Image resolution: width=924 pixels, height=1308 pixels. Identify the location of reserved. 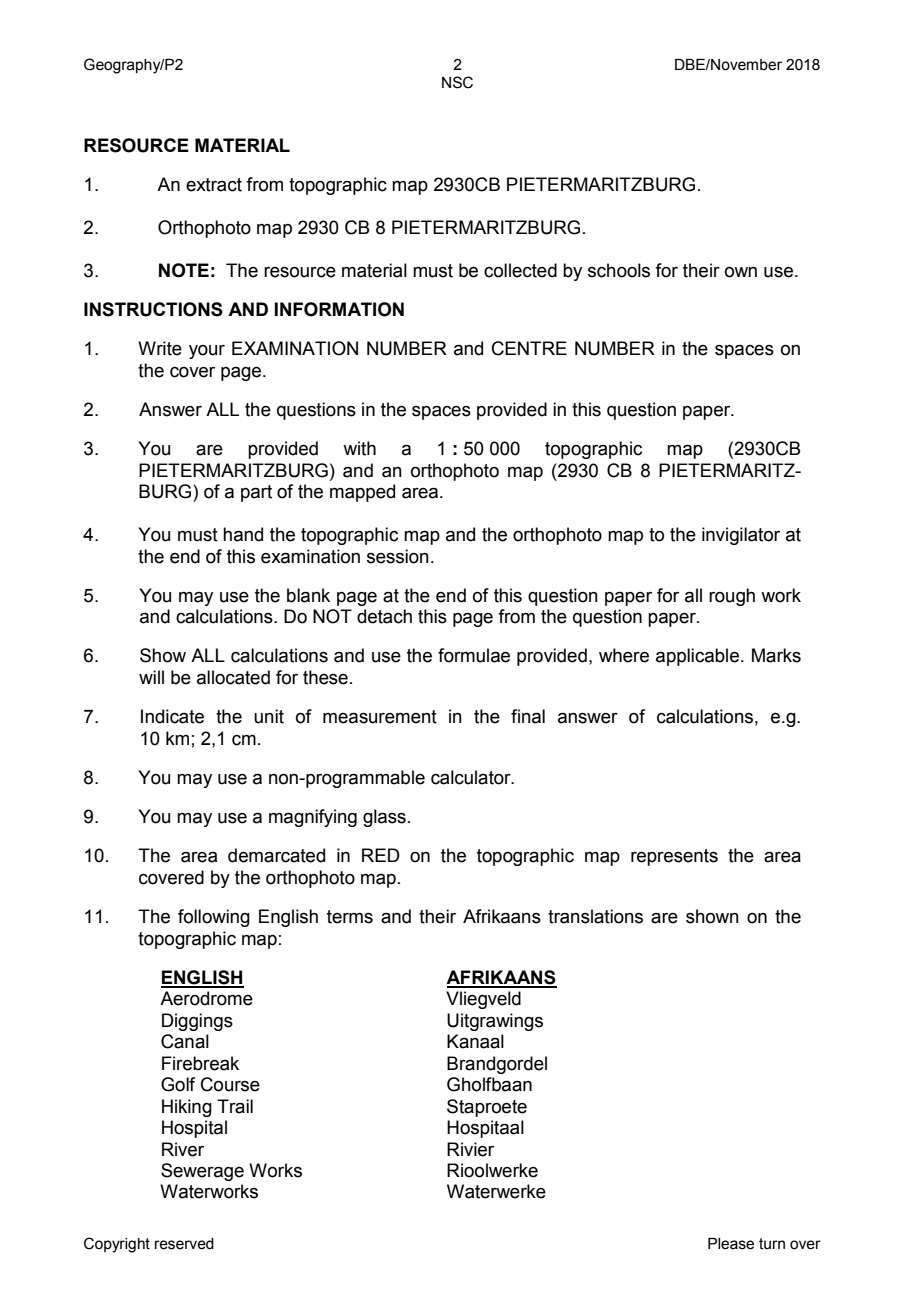
(184, 1244).
